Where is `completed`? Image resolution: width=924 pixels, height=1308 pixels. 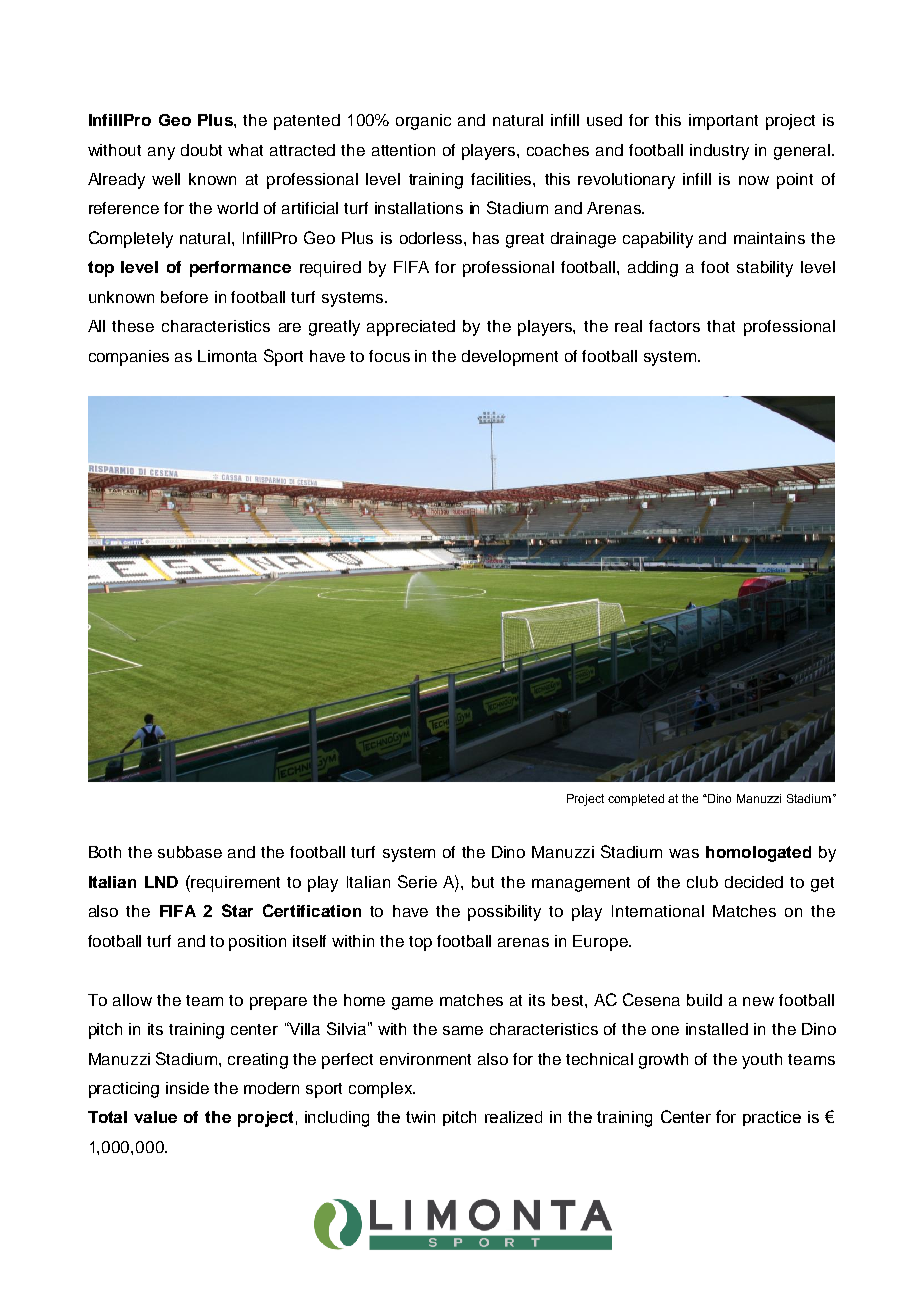 completed is located at coordinates (636, 800).
